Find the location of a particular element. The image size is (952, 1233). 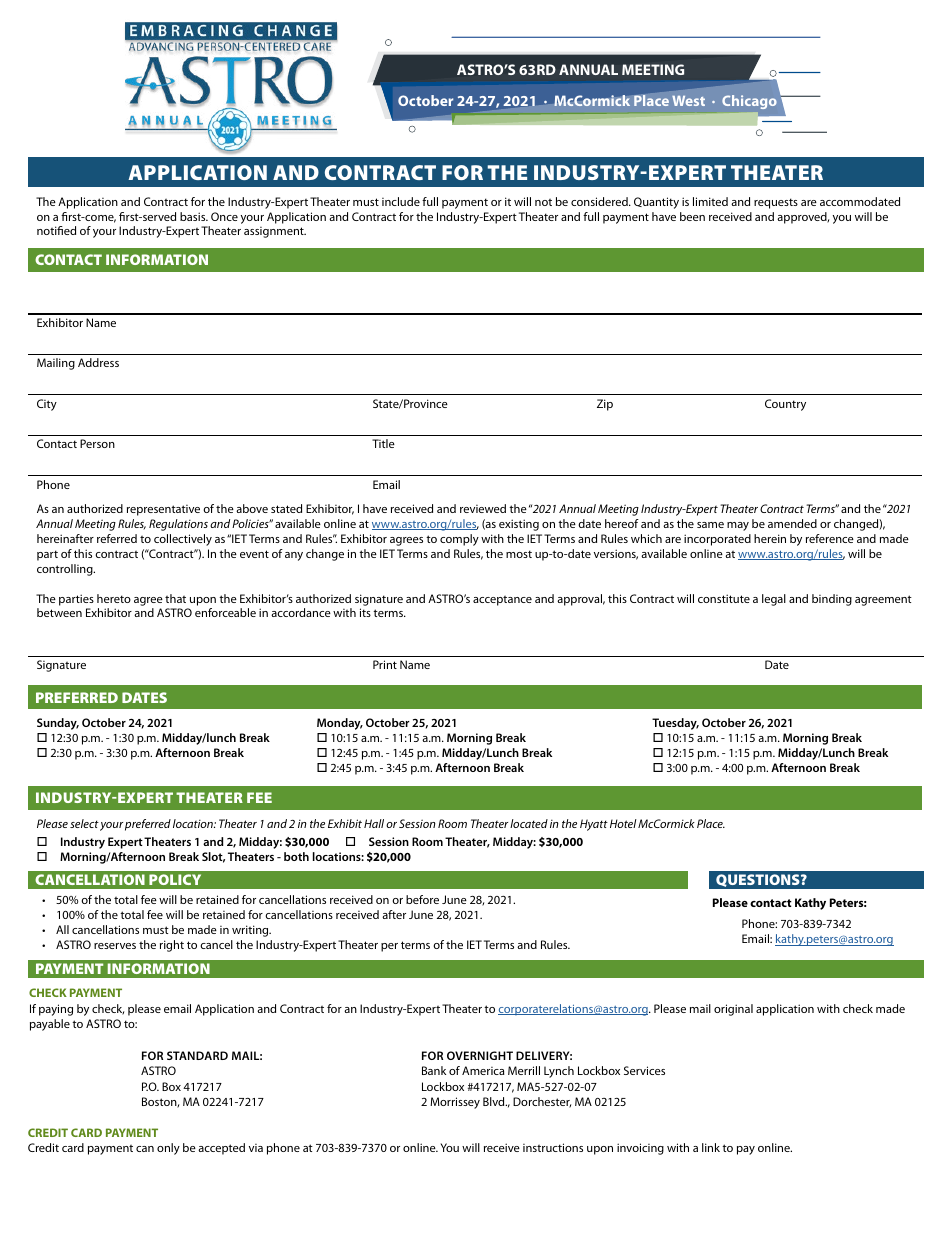

constitute is located at coordinates (724, 598).
